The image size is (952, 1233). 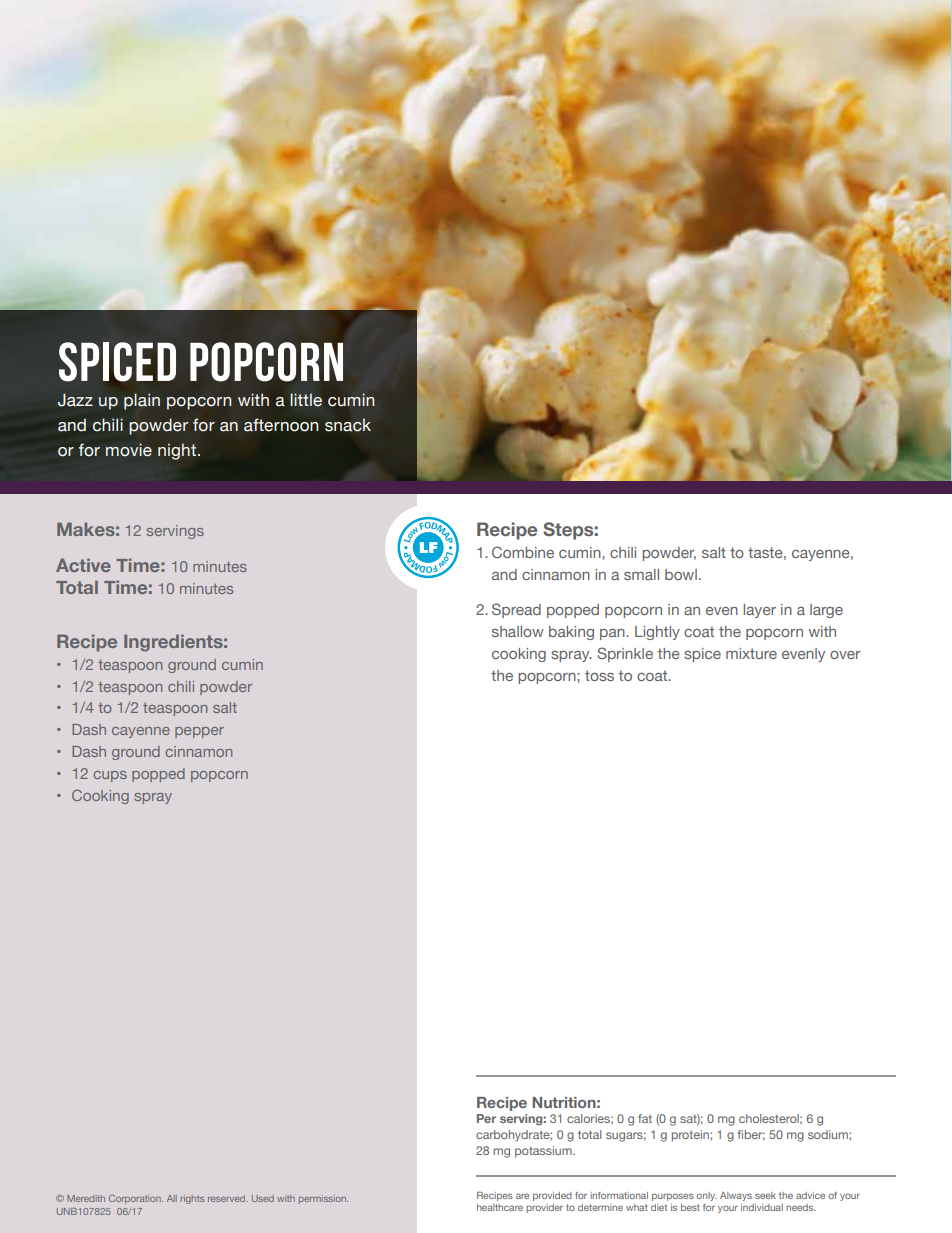 What do you see at coordinates (83, 565) in the screenshot?
I see `Active` at bounding box center [83, 565].
